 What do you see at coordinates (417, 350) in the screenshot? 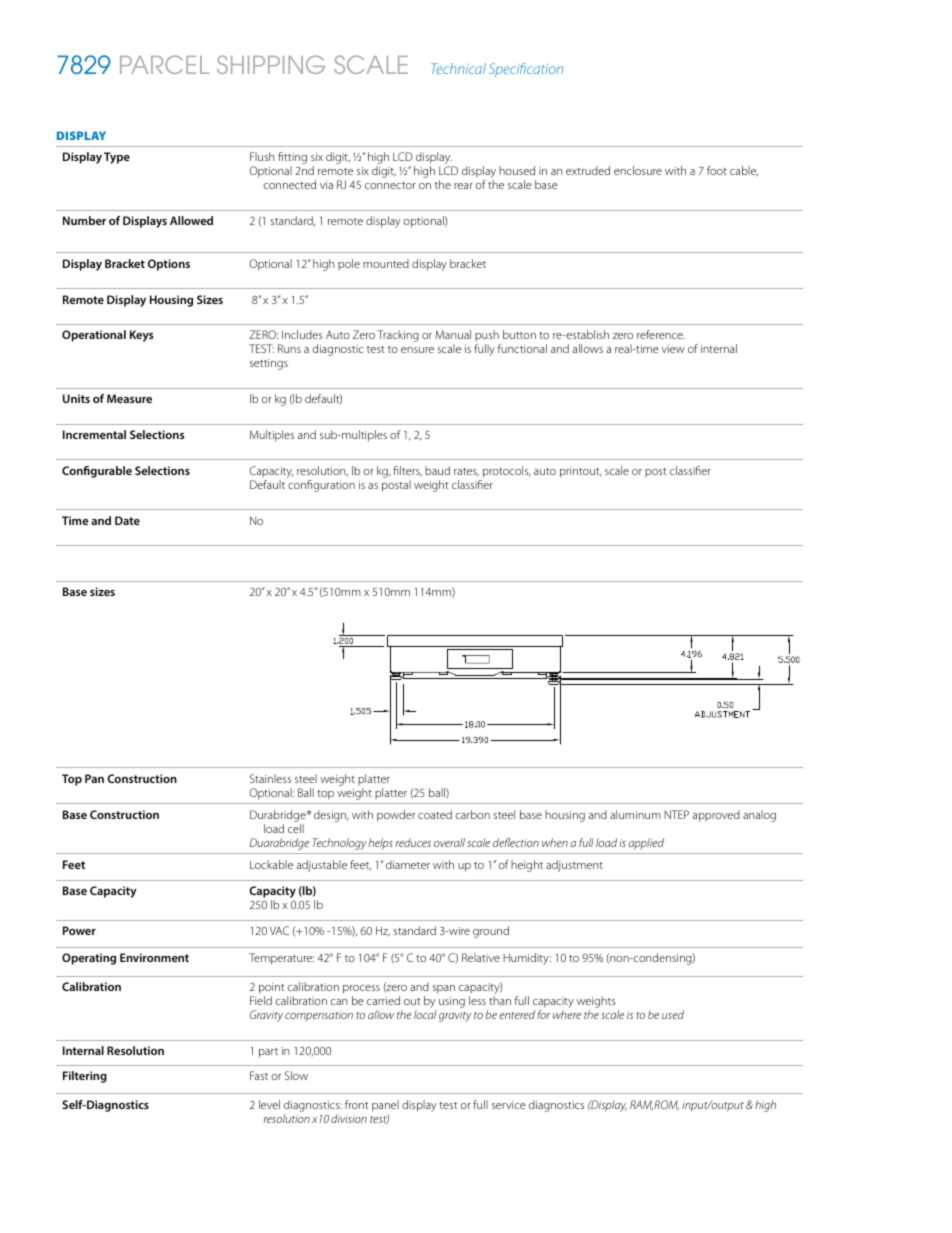
I see `ensure` at bounding box center [417, 350].
